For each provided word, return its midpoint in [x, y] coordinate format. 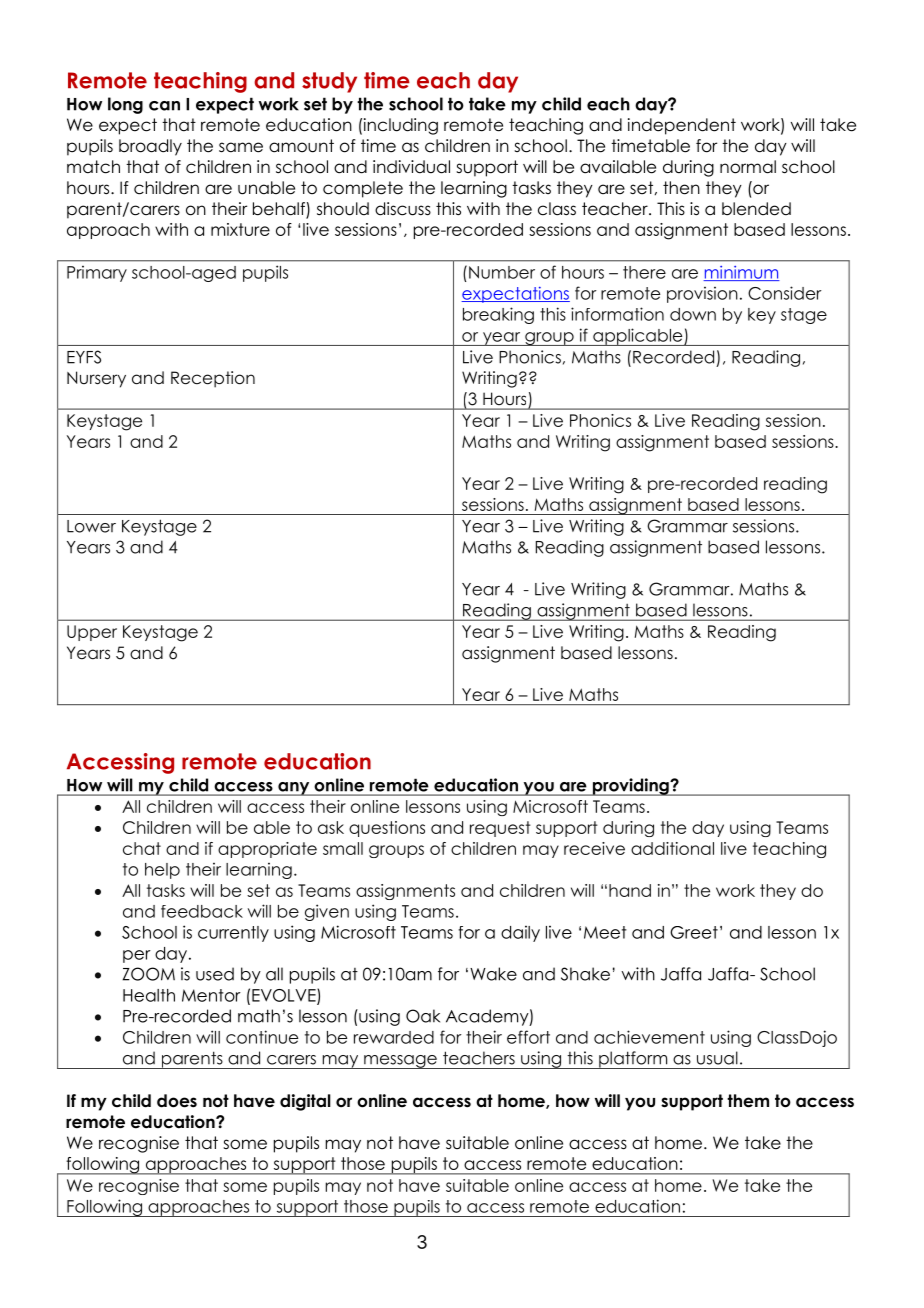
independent [682, 126]
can [164, 106]
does [177, 1101]
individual [411, 167]
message [400, 1062]
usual [717, 1058]
